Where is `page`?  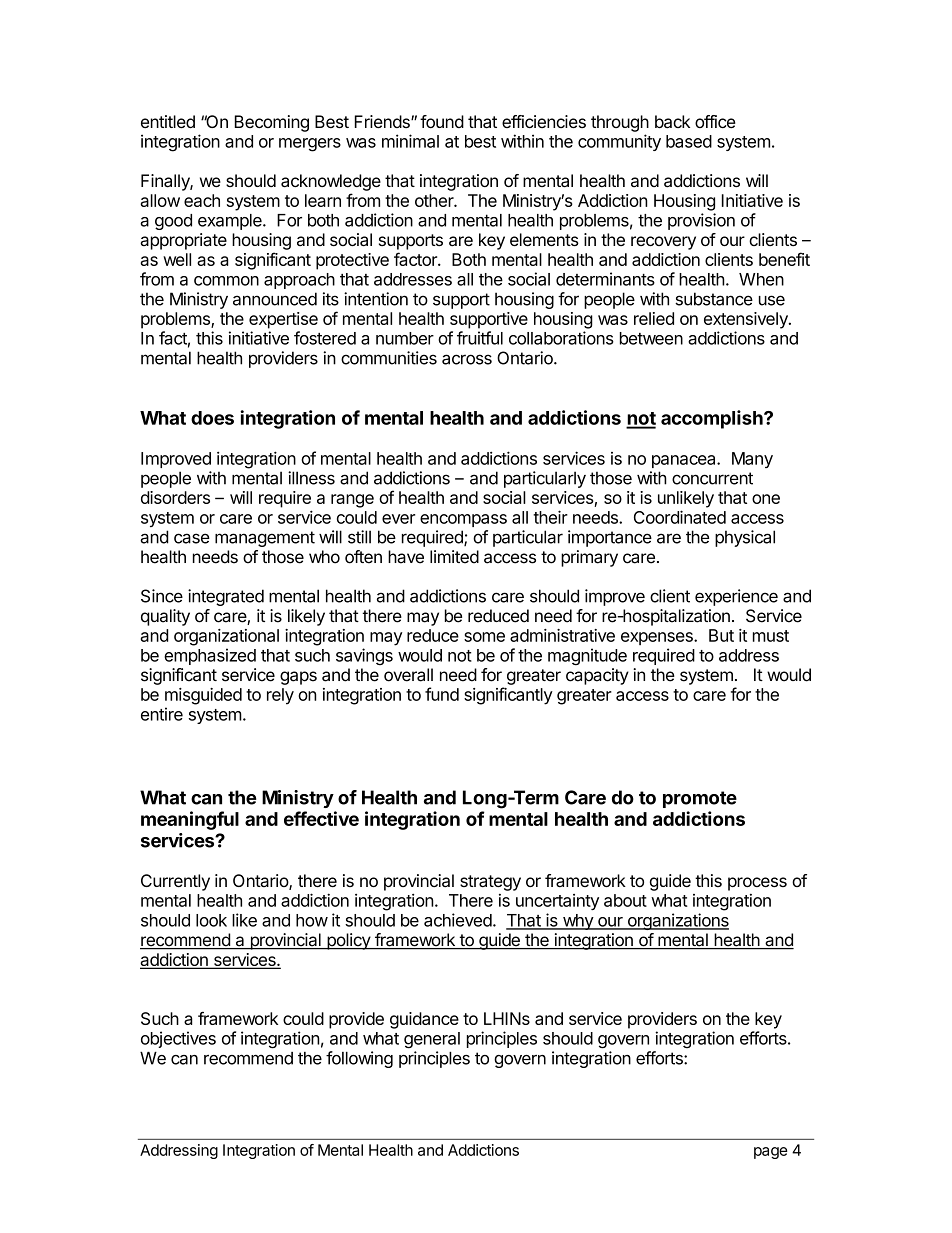 page is located at coordinates (771, 1153).
